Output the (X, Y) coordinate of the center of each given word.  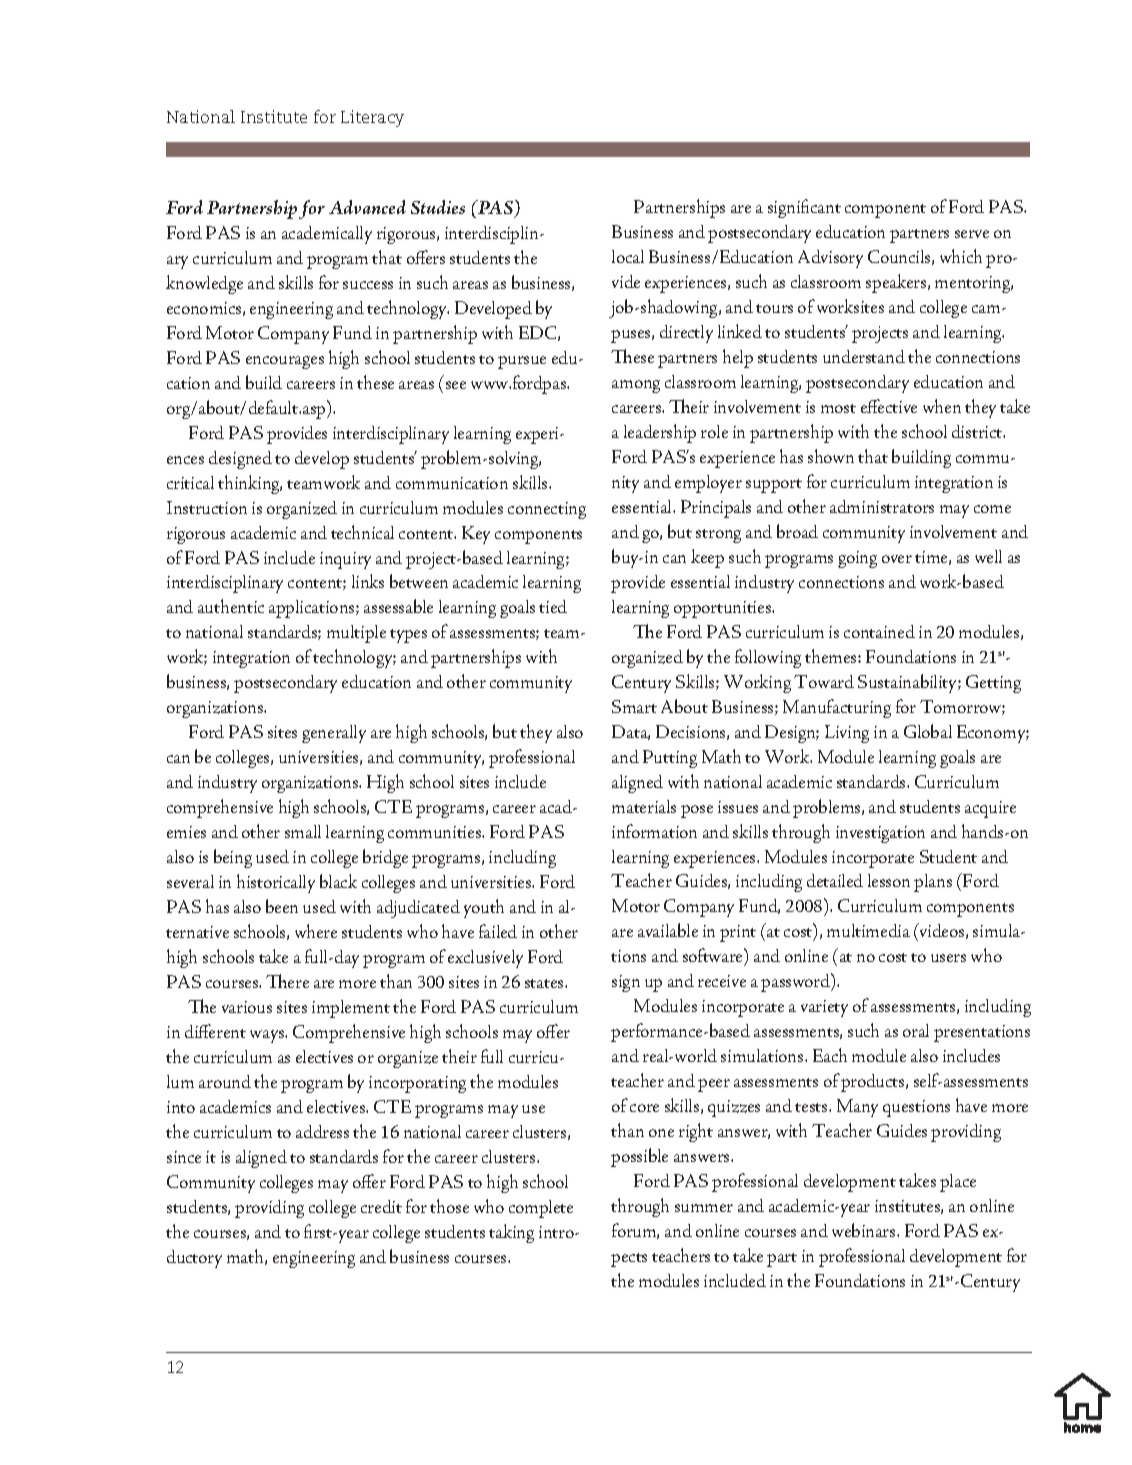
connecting (547, 510)
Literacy (372, 118)
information (654, 831)
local (628, 256)
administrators (882, 506)
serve (972, 234)
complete (541, 1209)
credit (381, 1206)
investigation (880, 834)
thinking (250, 484)
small (303, 831)
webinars (865, 1230)
